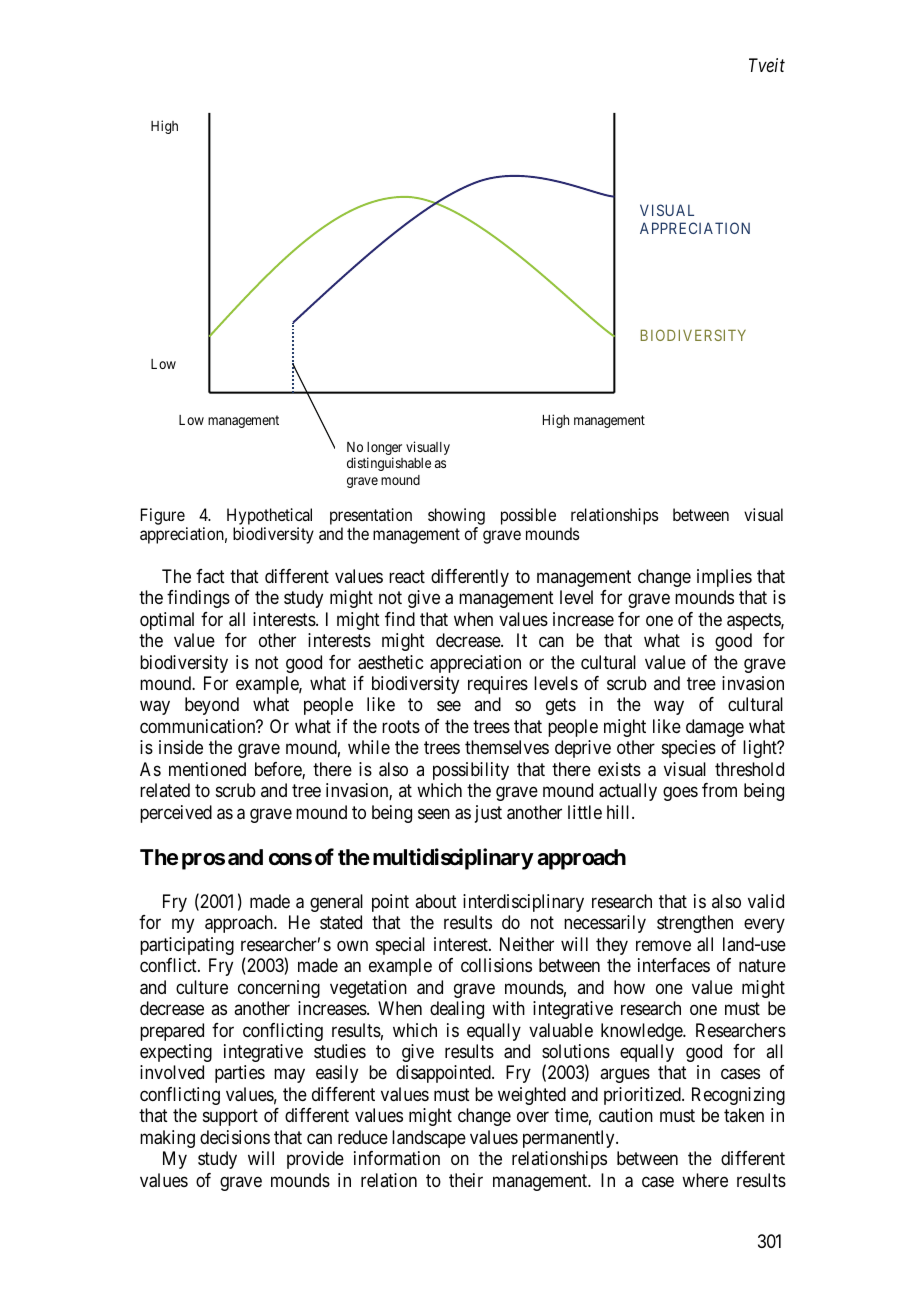 This screenshot has height=1308, width=924. What do you see at coordinates (456, 516) in the screenshot?
I see `showing` at bounding box center [456, 516].
